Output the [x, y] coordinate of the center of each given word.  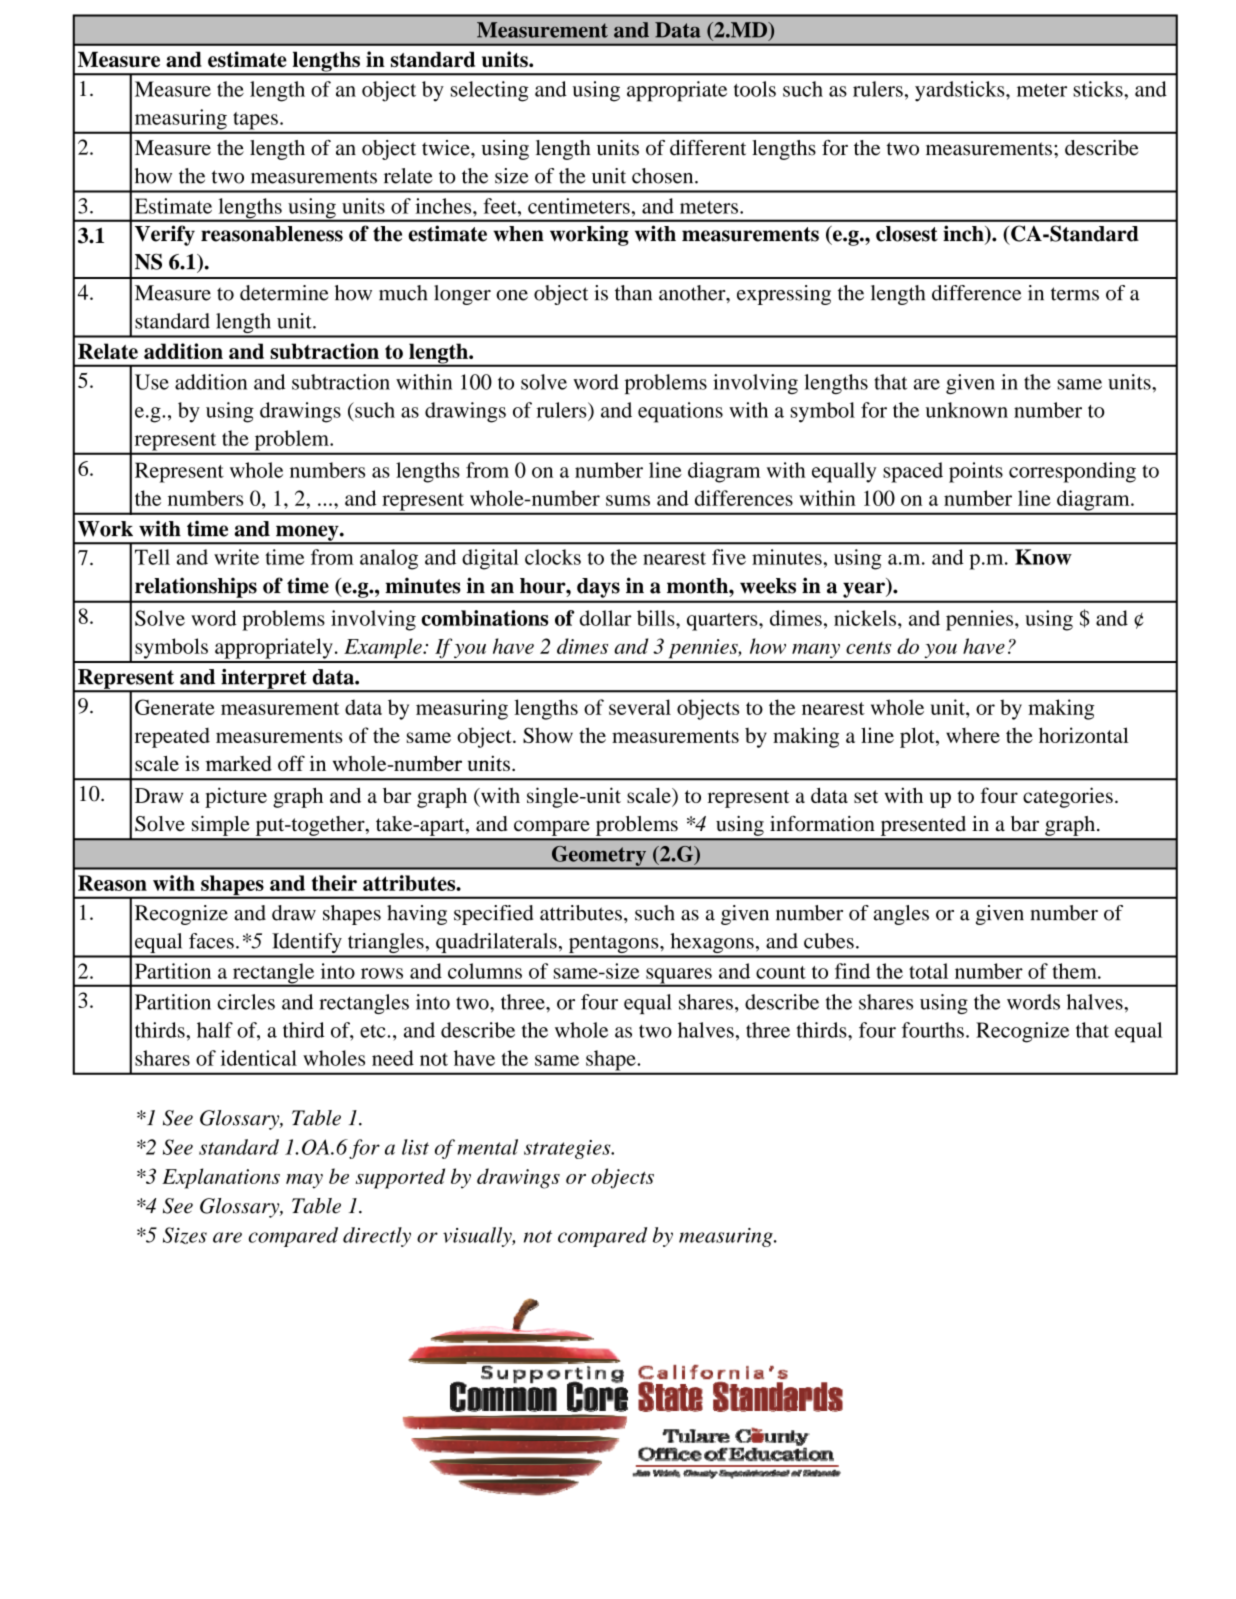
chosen [664, 176]
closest [907, 234]
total [928, 971]
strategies [568, 1149]
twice [447, 148]
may [304, 1181]
